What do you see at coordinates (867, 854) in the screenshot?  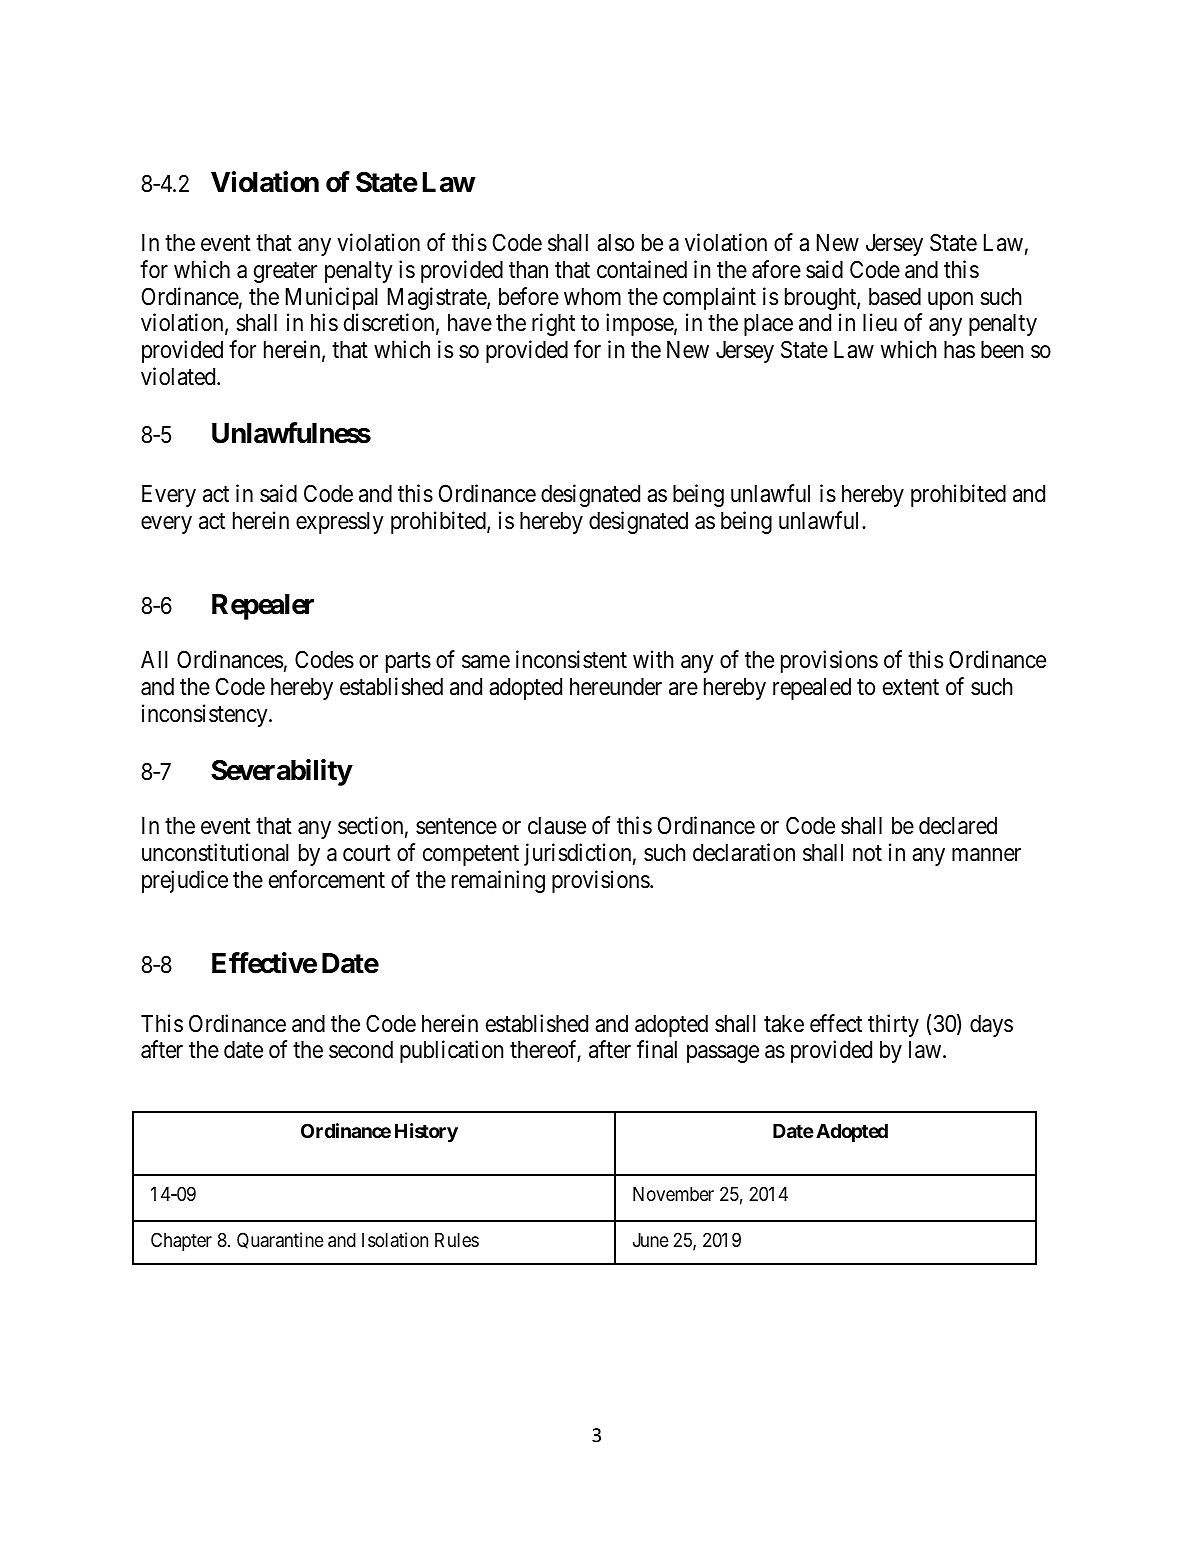 I see `not` at bounding box center [867, 854].
